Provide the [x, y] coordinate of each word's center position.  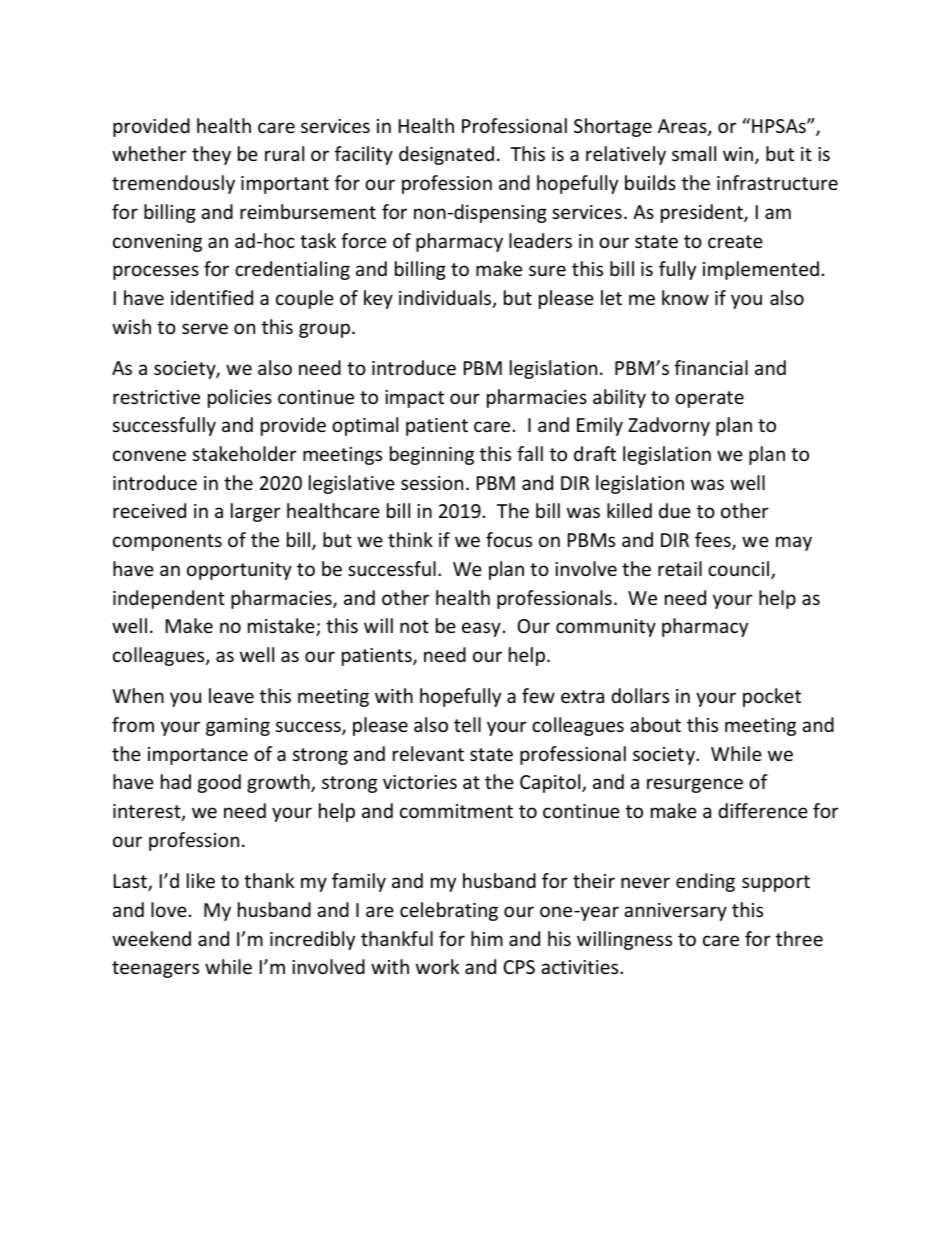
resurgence [695, 785]
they [211, 155]
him [487, 938]
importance [198, 756]
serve [205, 328]
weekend [151, 938]
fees [714, 541]
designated [446, 155]
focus [509, 539]
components [167, 542]
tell [467, 724]
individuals [446, 299]
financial [711, 367]
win [739, 155]
